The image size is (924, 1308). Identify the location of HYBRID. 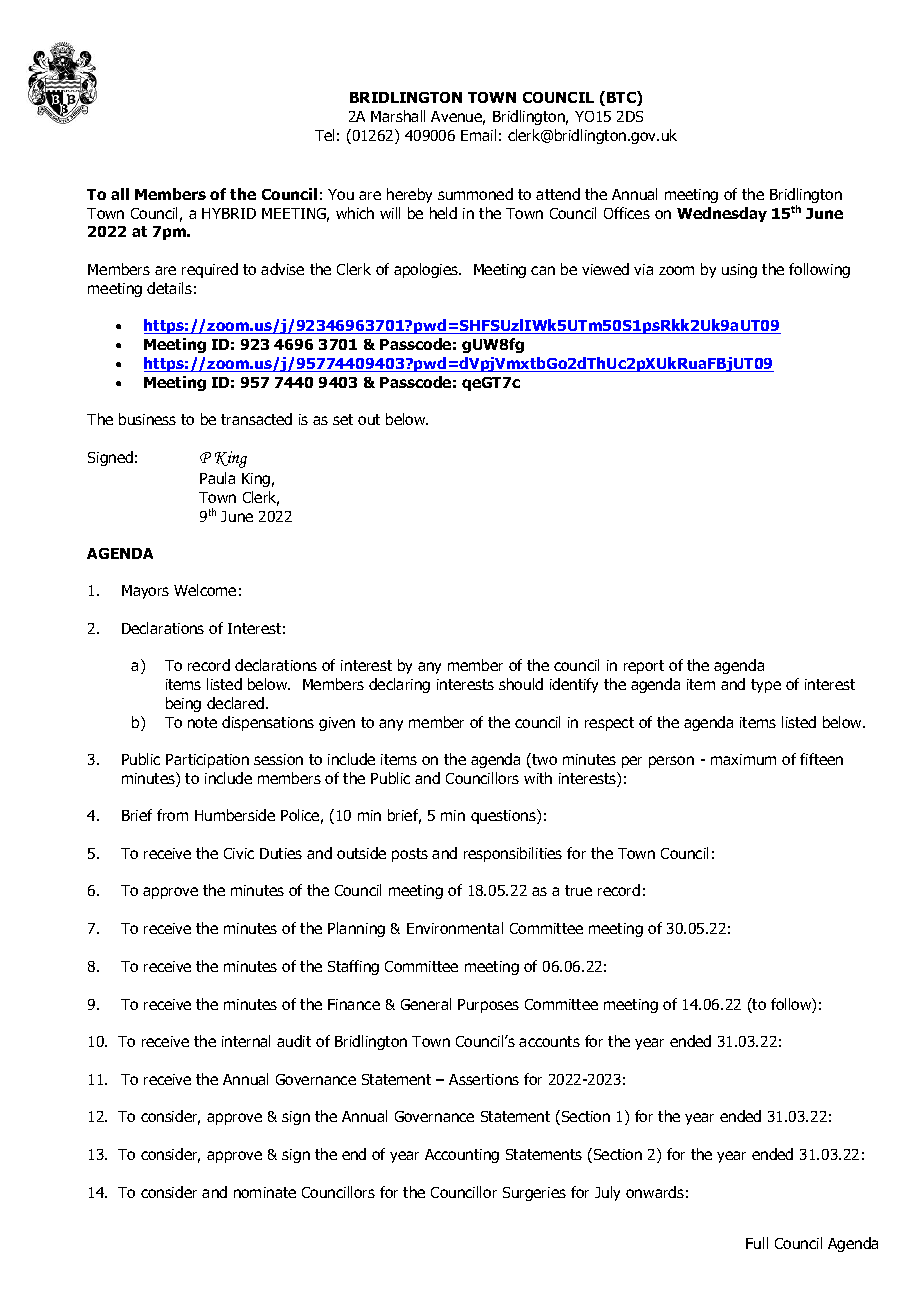
(229, 213).
